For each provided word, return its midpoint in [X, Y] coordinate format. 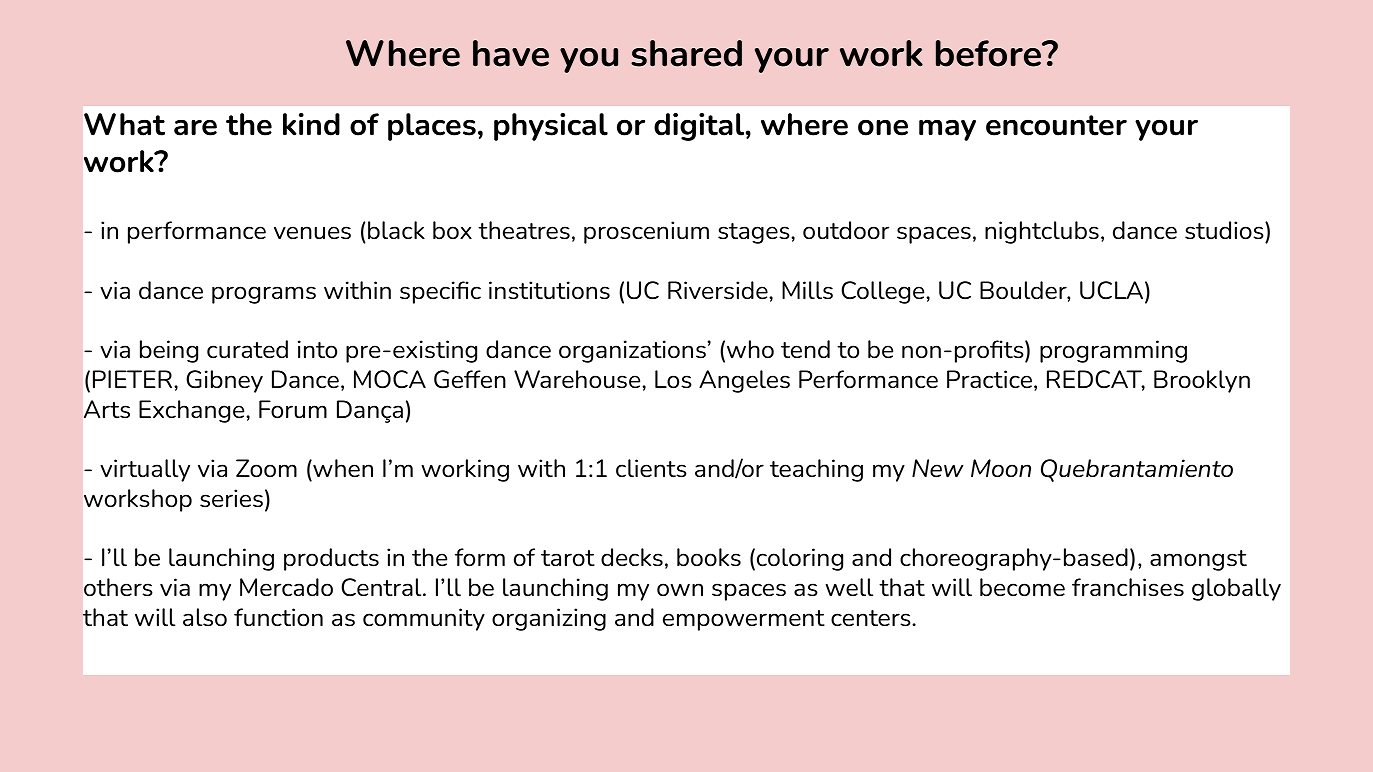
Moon [1001, 468]
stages [755, 233]
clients [651, 468]
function [278, 617]
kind [311, 124]
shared [686, 53]
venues [312, 233]
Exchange [193, 411]
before [989, 53]
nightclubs [1042, 232]
